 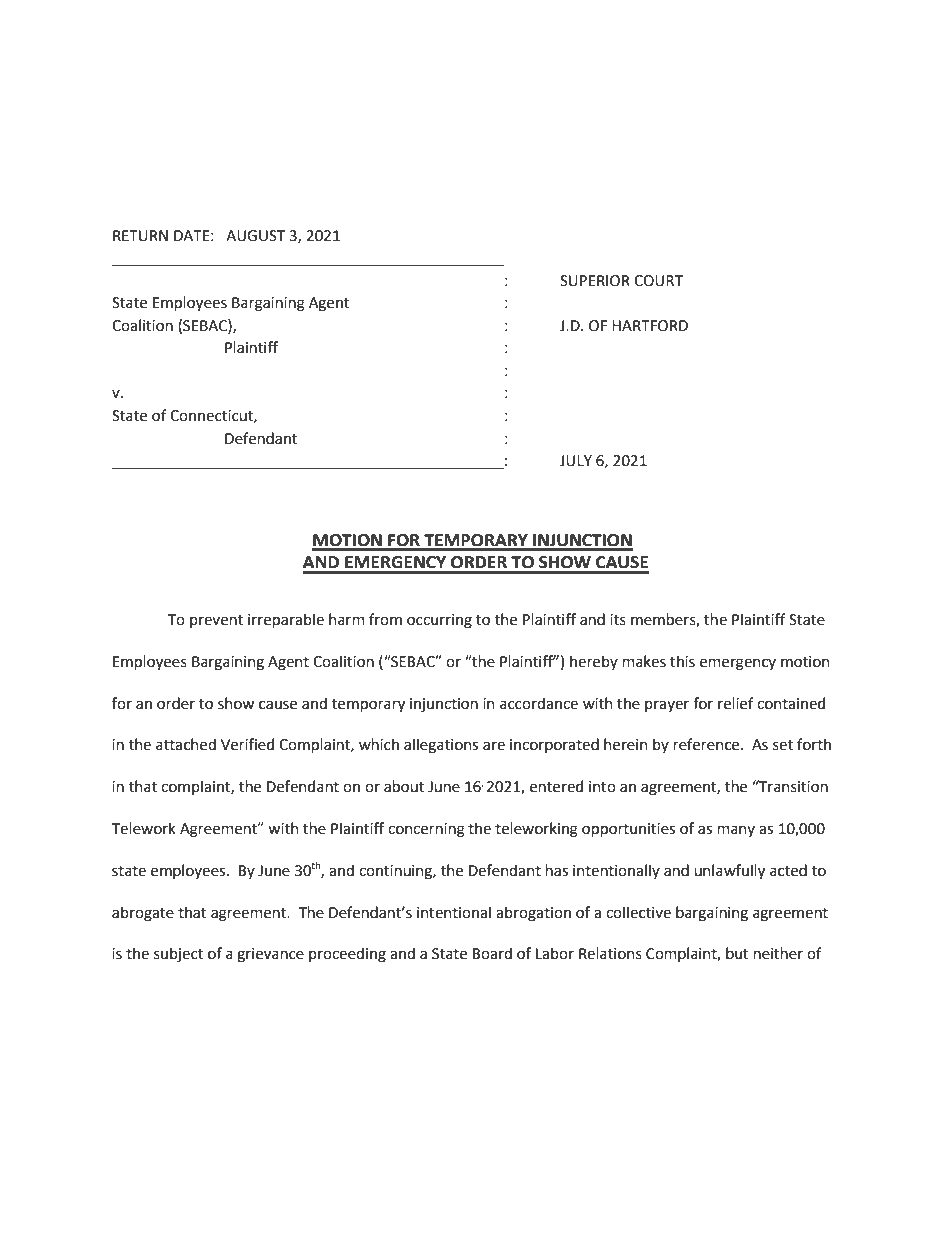 What do you see at coordinates (492, 953) in the screenshot?
I see `Board` at bounding box center [492, 953].
